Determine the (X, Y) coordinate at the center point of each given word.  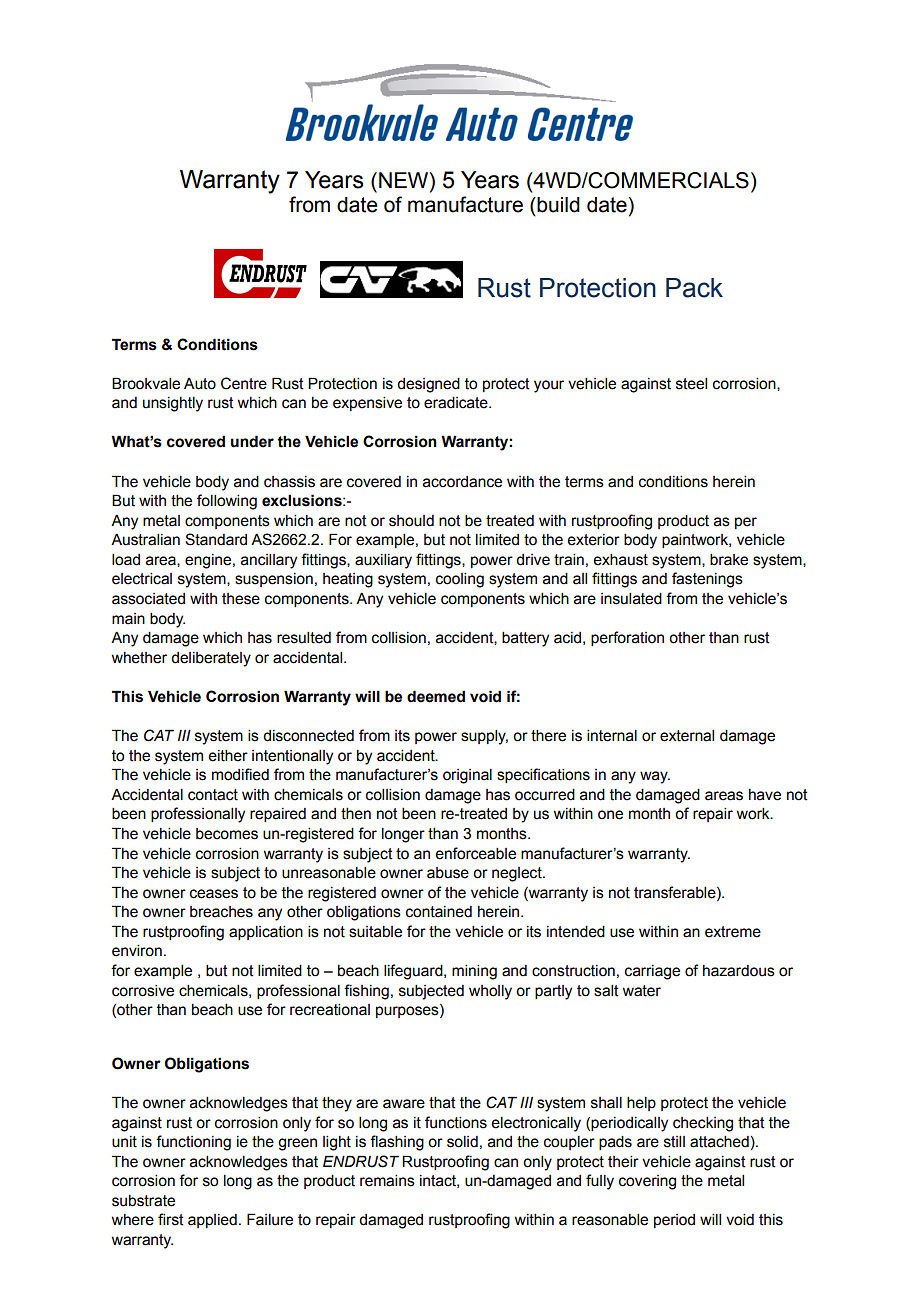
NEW (405, 180)
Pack (694, 288)
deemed (436, 696)
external (687, 736)
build (557, 205)
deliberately (211, 659)
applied (212, 1221)
